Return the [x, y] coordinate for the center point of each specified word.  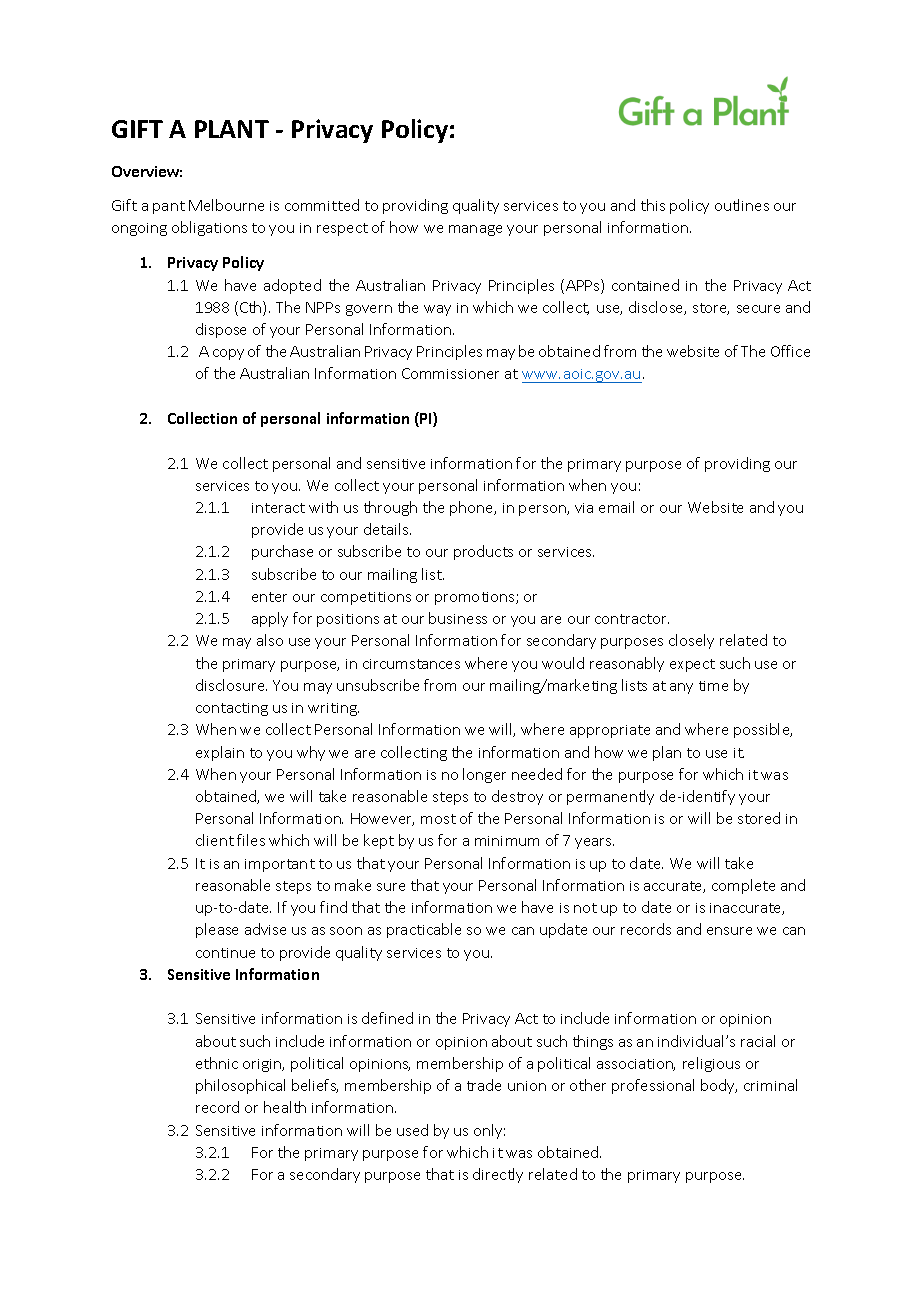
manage [475, 230]
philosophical [240, 1086]
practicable [424, 930]
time [713, 686]
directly [498, 1175]
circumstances [411, 664]
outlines [742, 205]
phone [473, 508]
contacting [232, 709]
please [217, 930]
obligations [209, 228]
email [616, 507]
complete [743, 886]
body [719, 1086]
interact [278, 508]
